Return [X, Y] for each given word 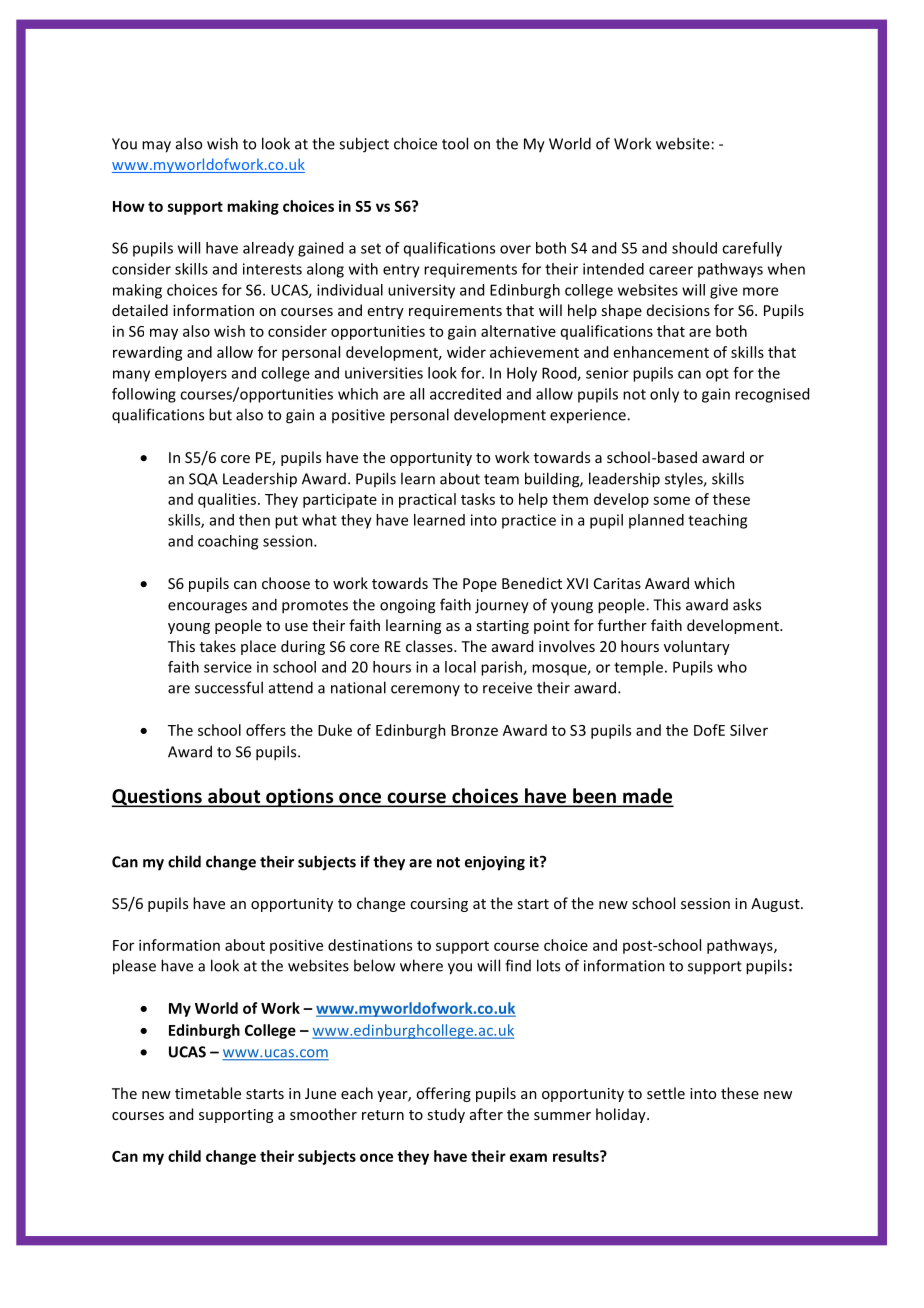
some [671, 500]
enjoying [495, 863]
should [694, 248]
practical [427, 500]
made [647, 797]
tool [455, 143]
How [129, 206]
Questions [158, 797]
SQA [203, 479]
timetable [208, 1093]
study [446, 1115]
